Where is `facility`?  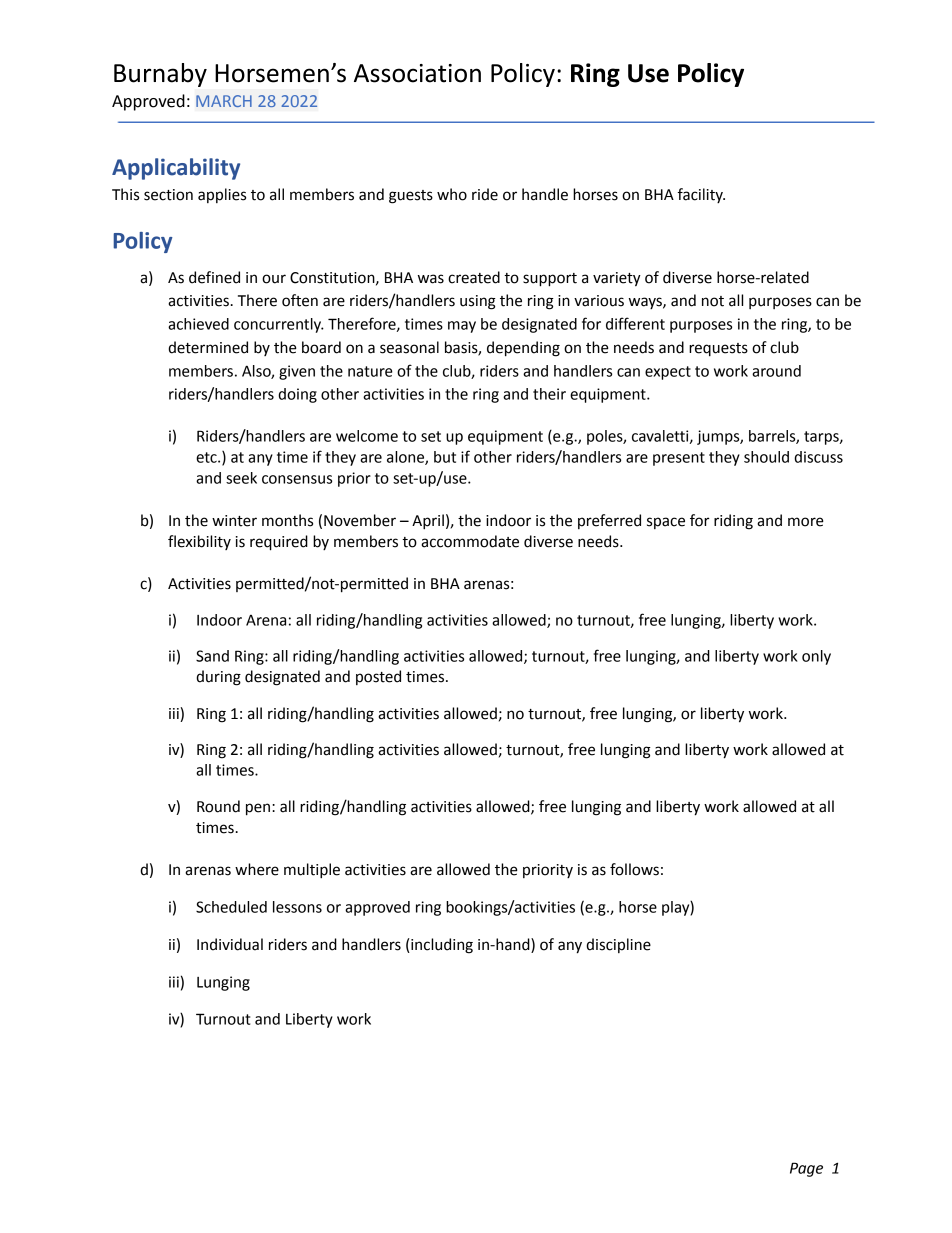
facility is located at coordinates (701, 195).
